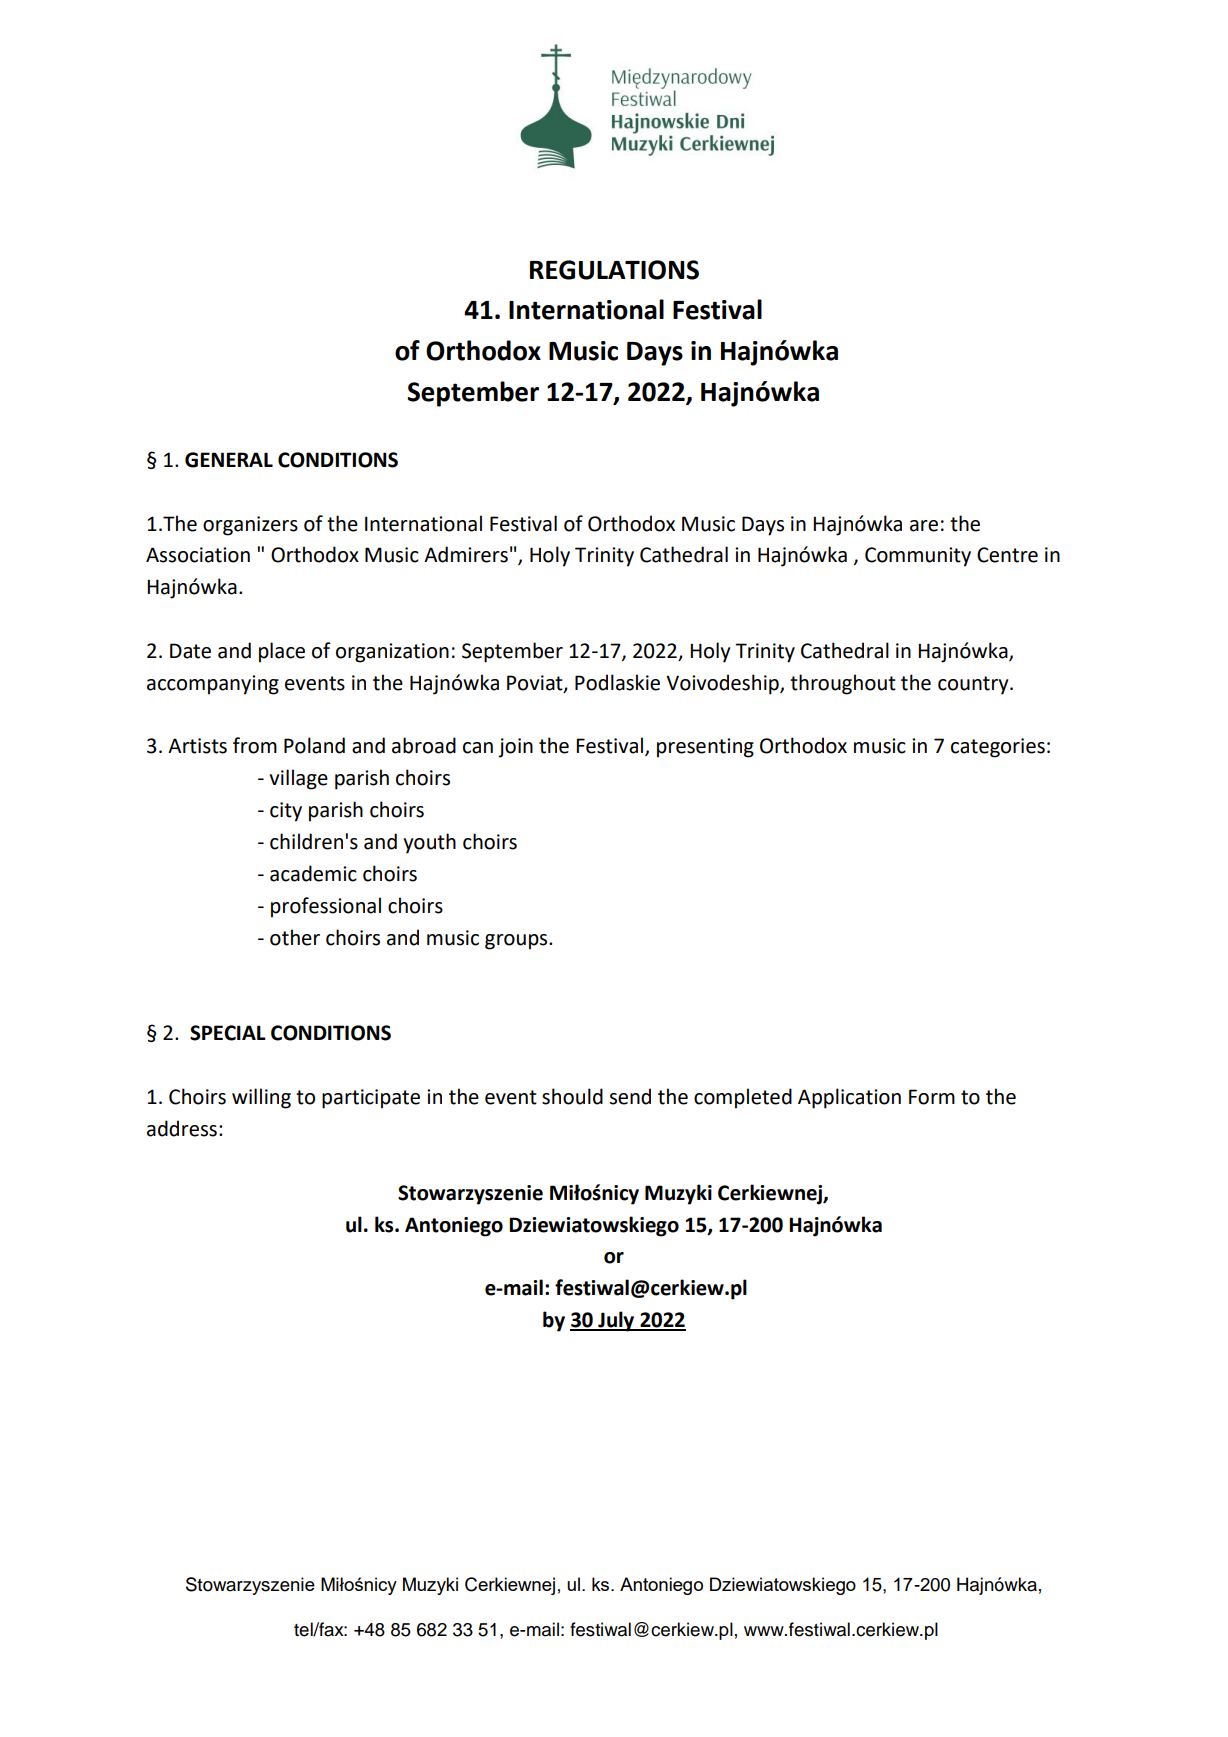 The height and width of the page is (1737, 1228). What do you see at coordinates (229, 460) in the page?
I see `GENERAL` at bounding box center [229, 460].
